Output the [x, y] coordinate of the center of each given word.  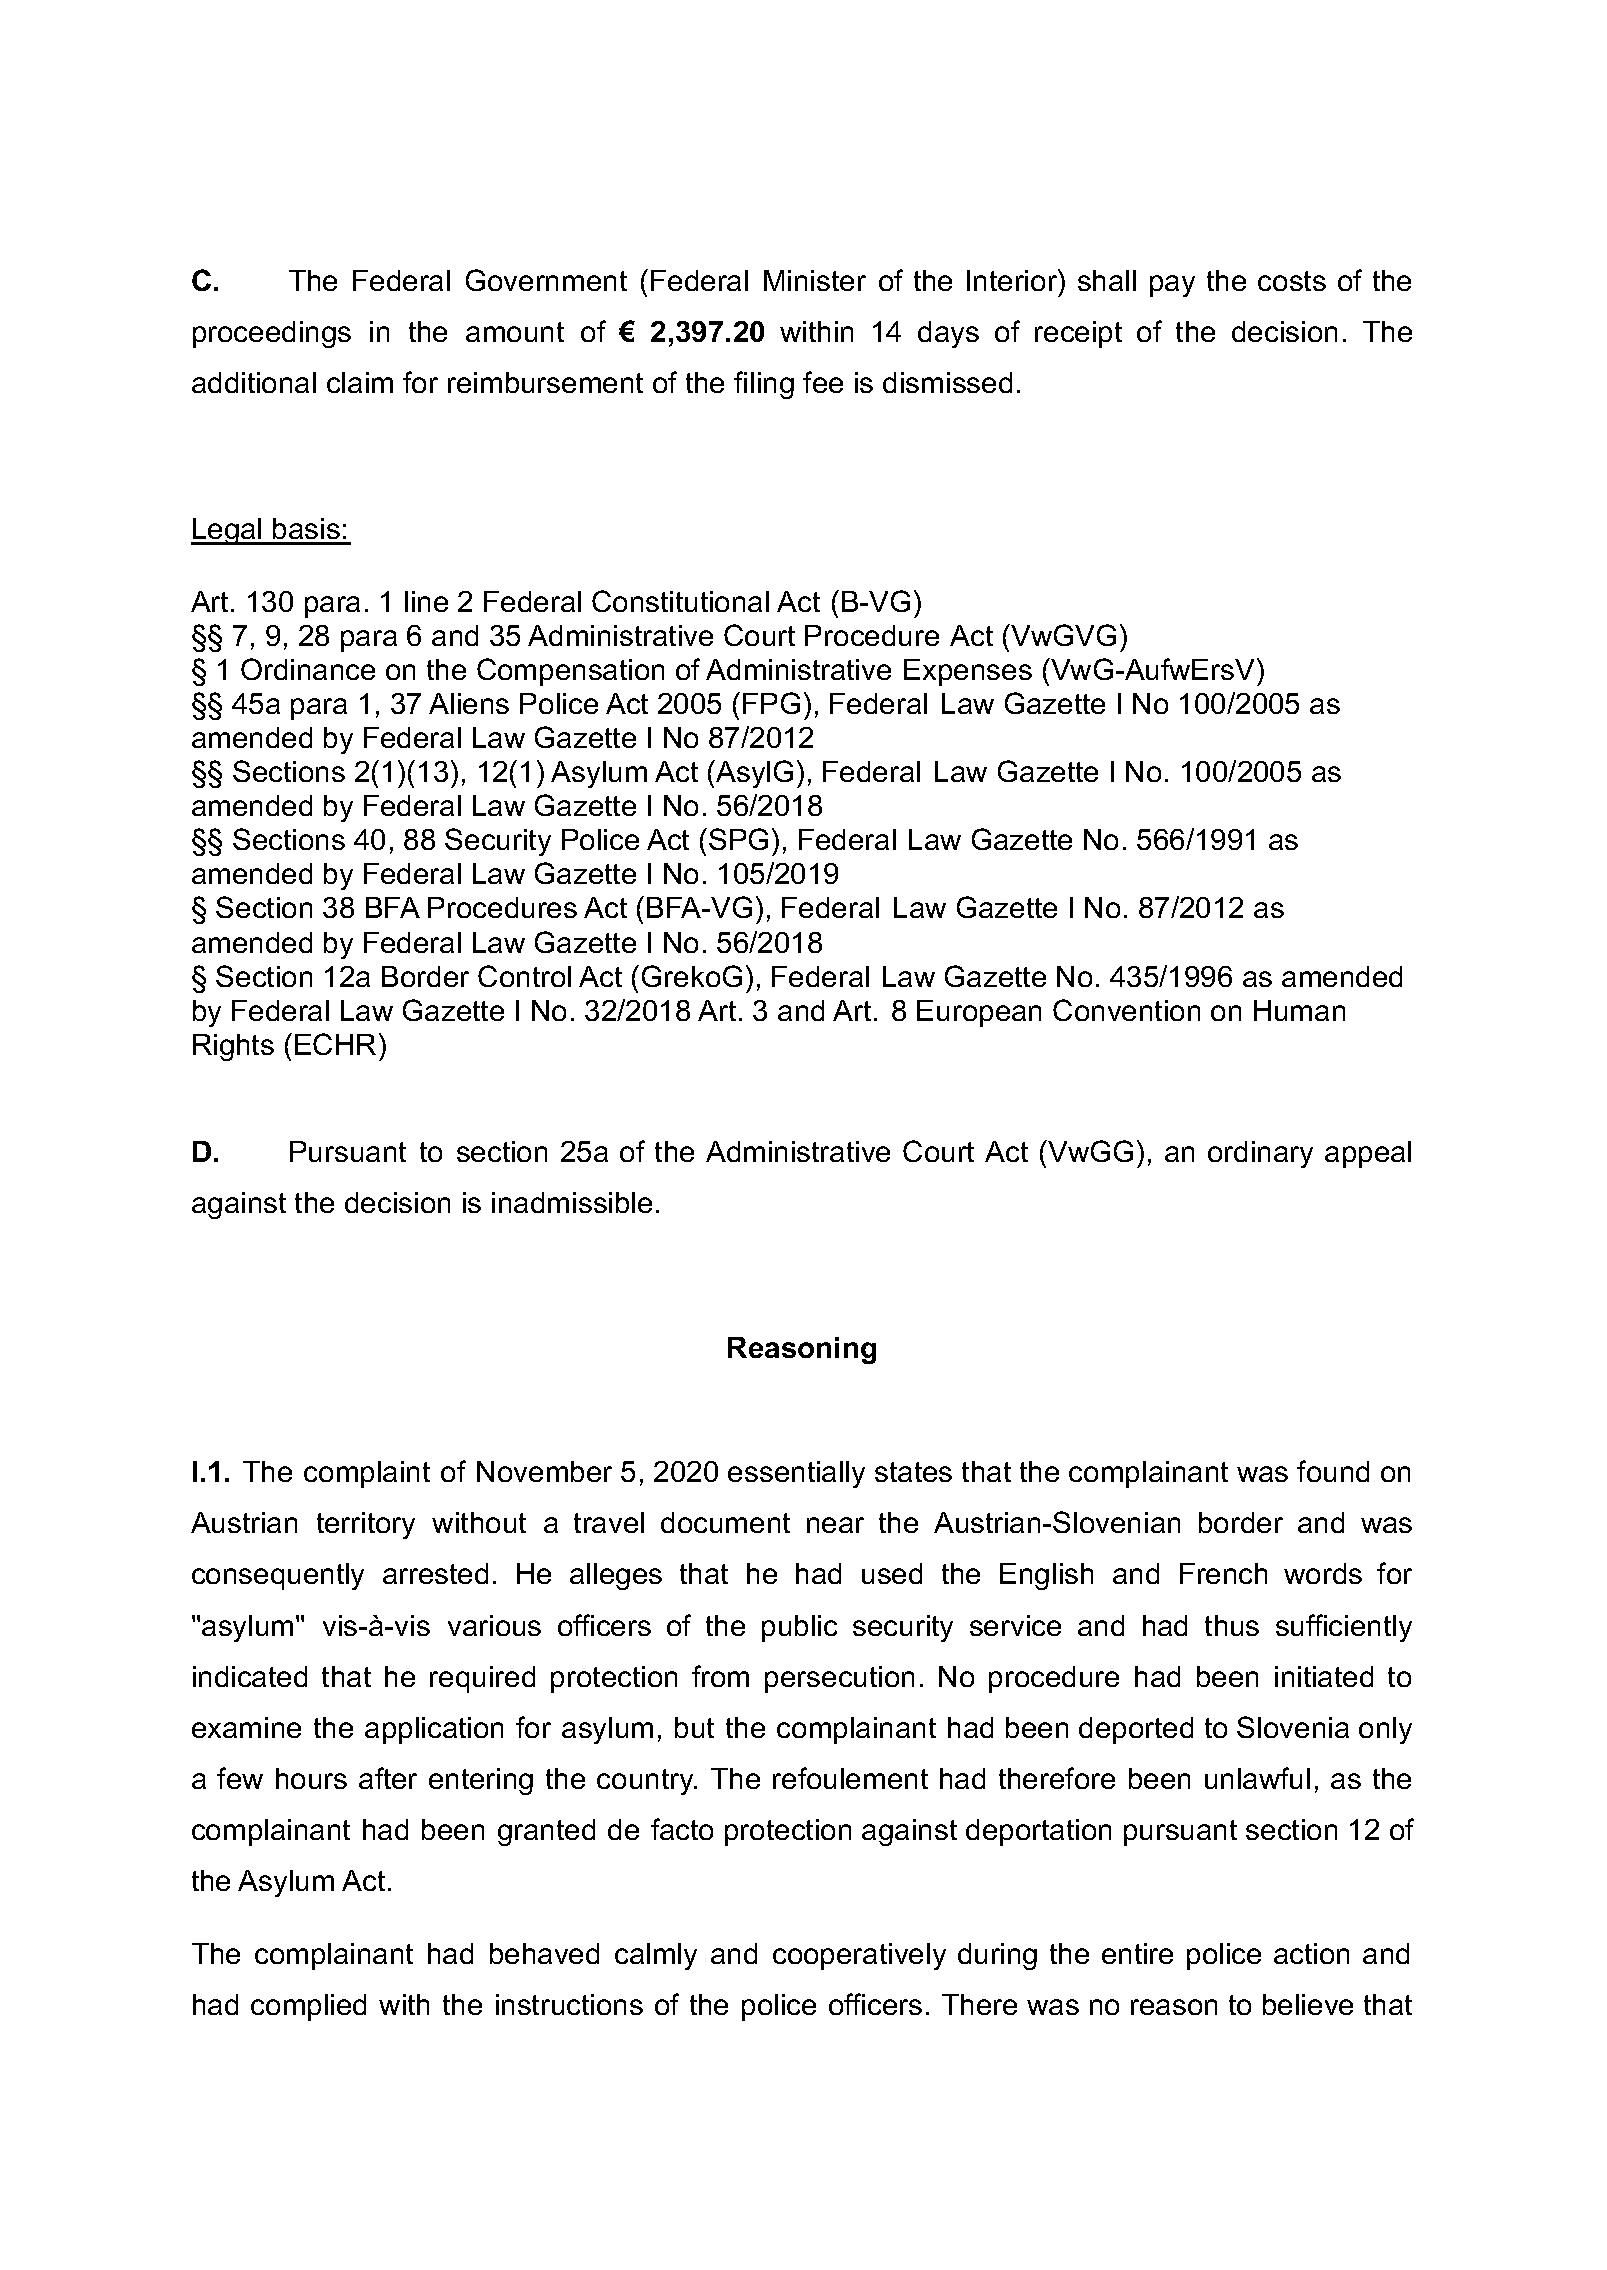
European [979, 1013]
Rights [233, 1047]
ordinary [1260, 1154]
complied [308, 2007]
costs [1292, 281]
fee [823, 382]
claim [360, 382]
